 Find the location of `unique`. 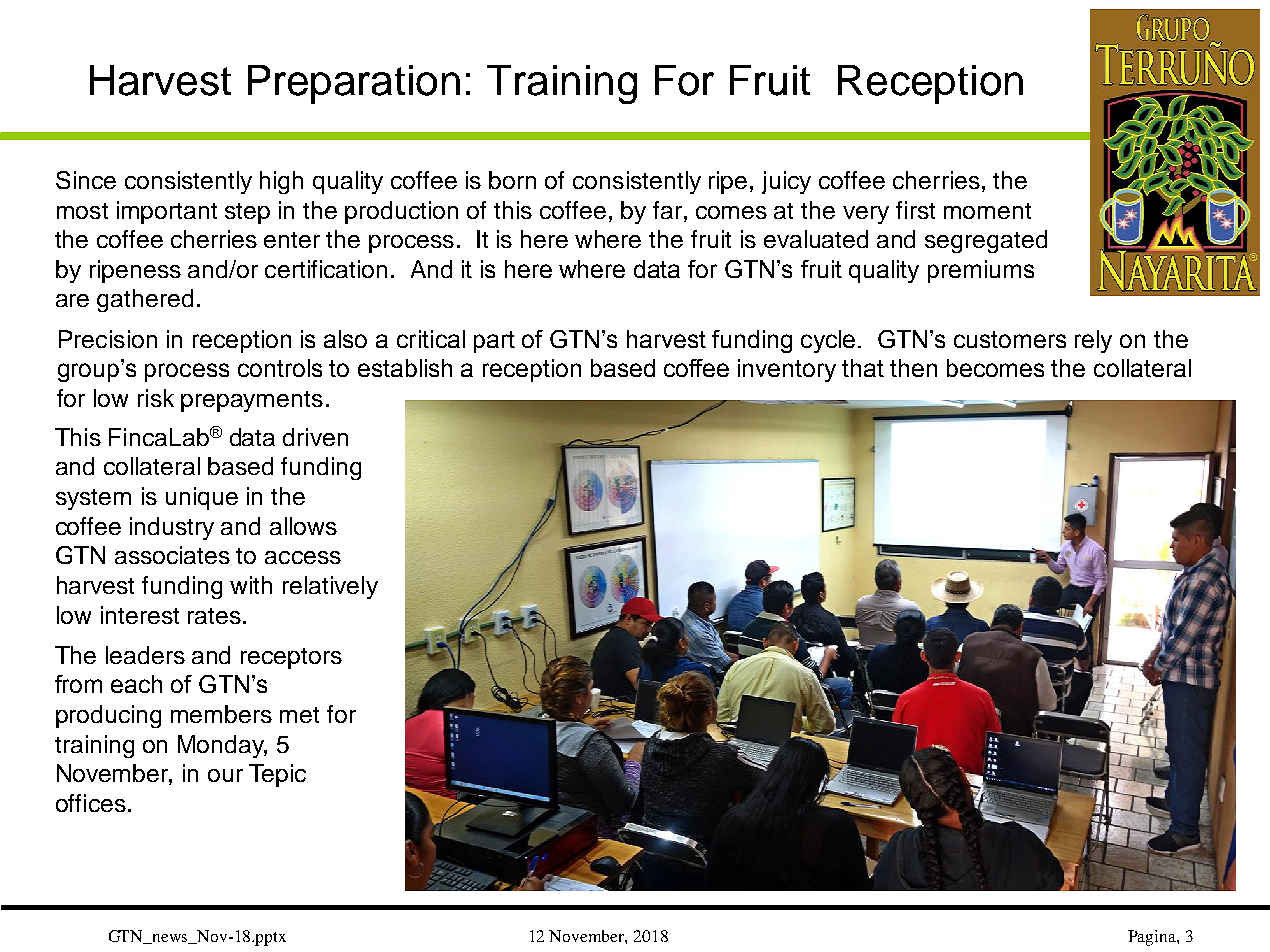

unique is located at coordinates (202, 498).
